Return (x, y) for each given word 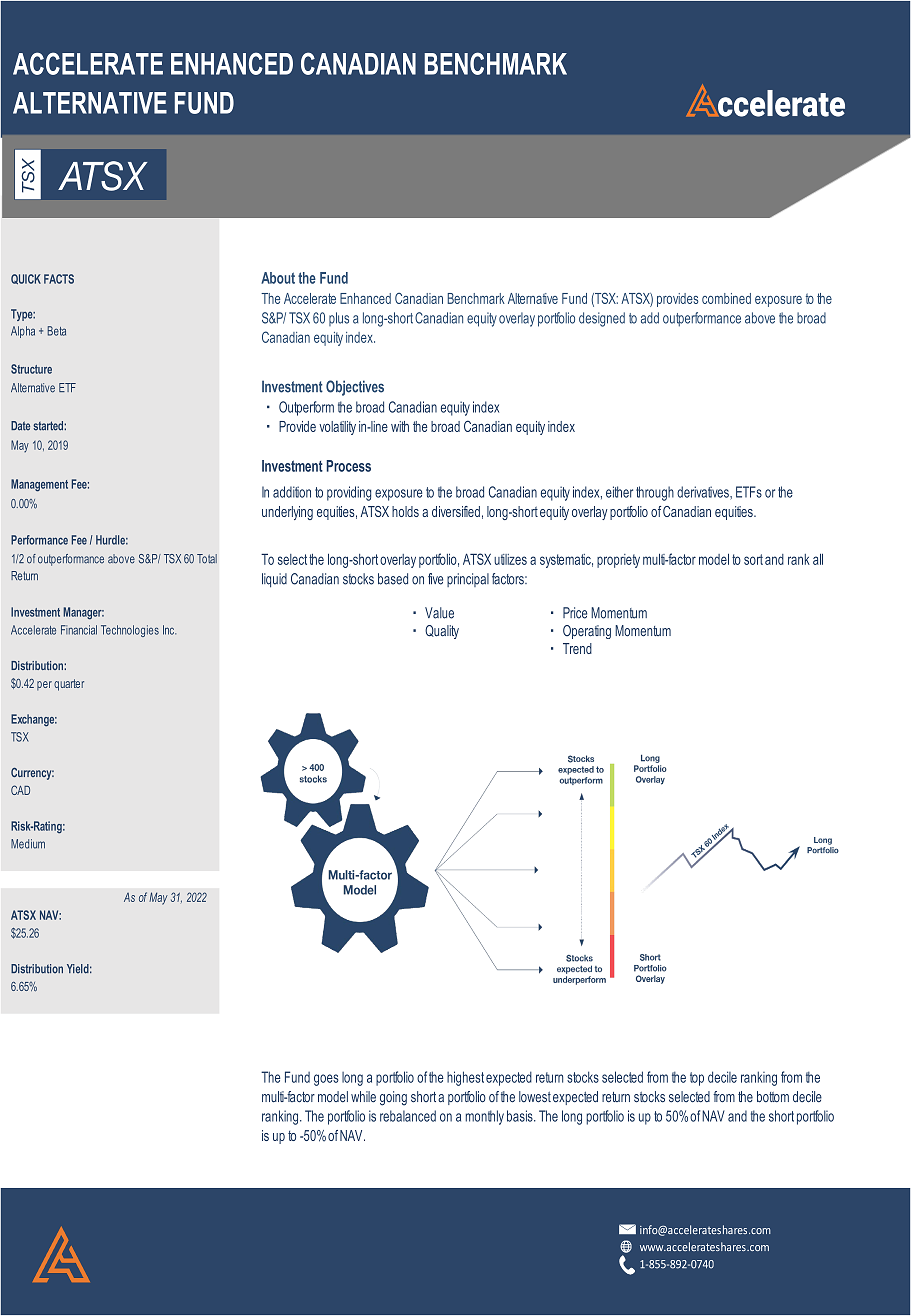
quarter (69, 685)
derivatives (704, 492)
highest (465, 1078)
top (697, 1079)
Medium (28, 844)
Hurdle (112, 540)
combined (726, 298)
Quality (442, 632)
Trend (577, 648)
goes (326, 1080)
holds (405, 511)
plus (339, 319)
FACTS (59, 279)
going (393, 1098)
